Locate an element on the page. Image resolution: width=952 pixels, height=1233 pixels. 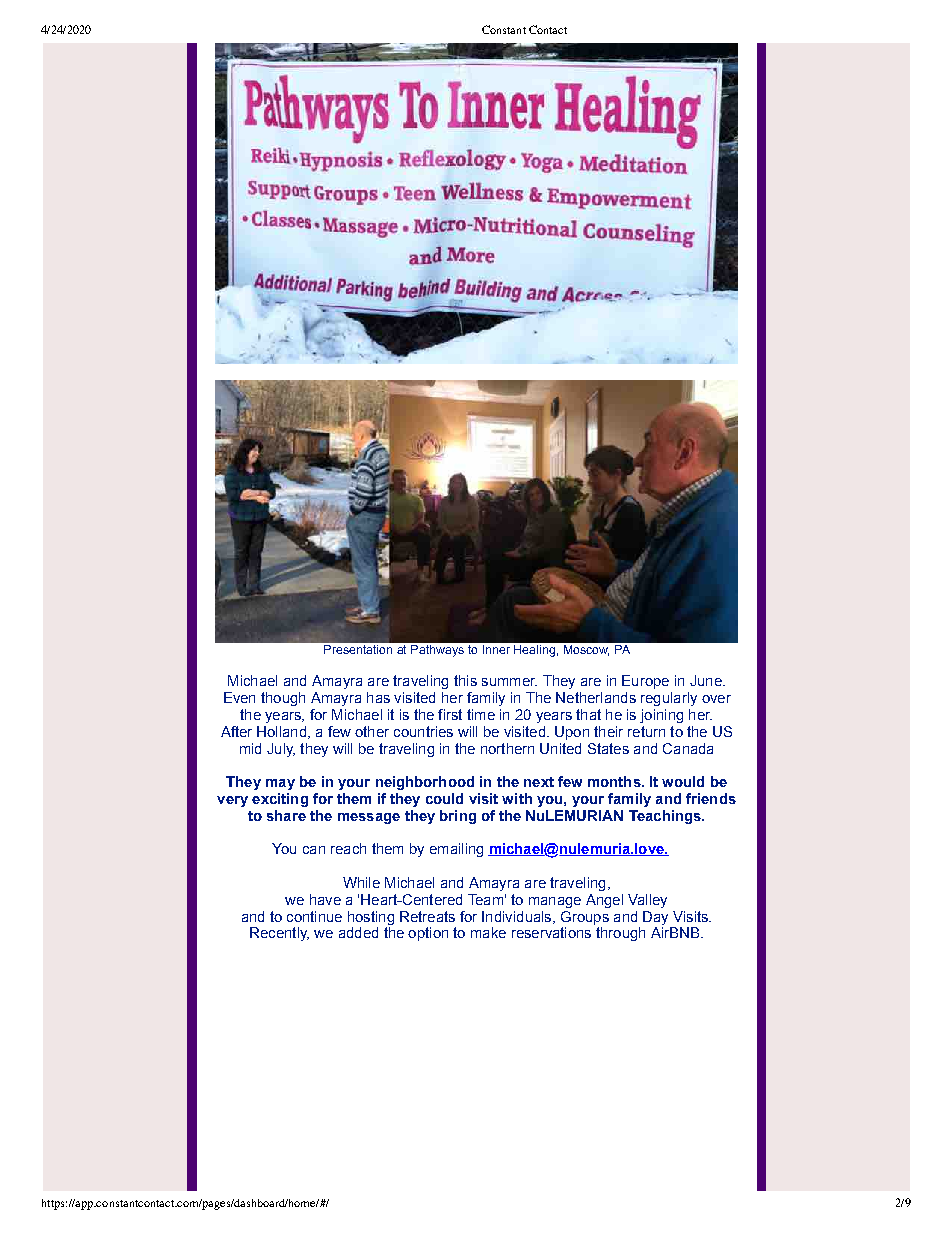
this is located at coordinates (465, 680).
